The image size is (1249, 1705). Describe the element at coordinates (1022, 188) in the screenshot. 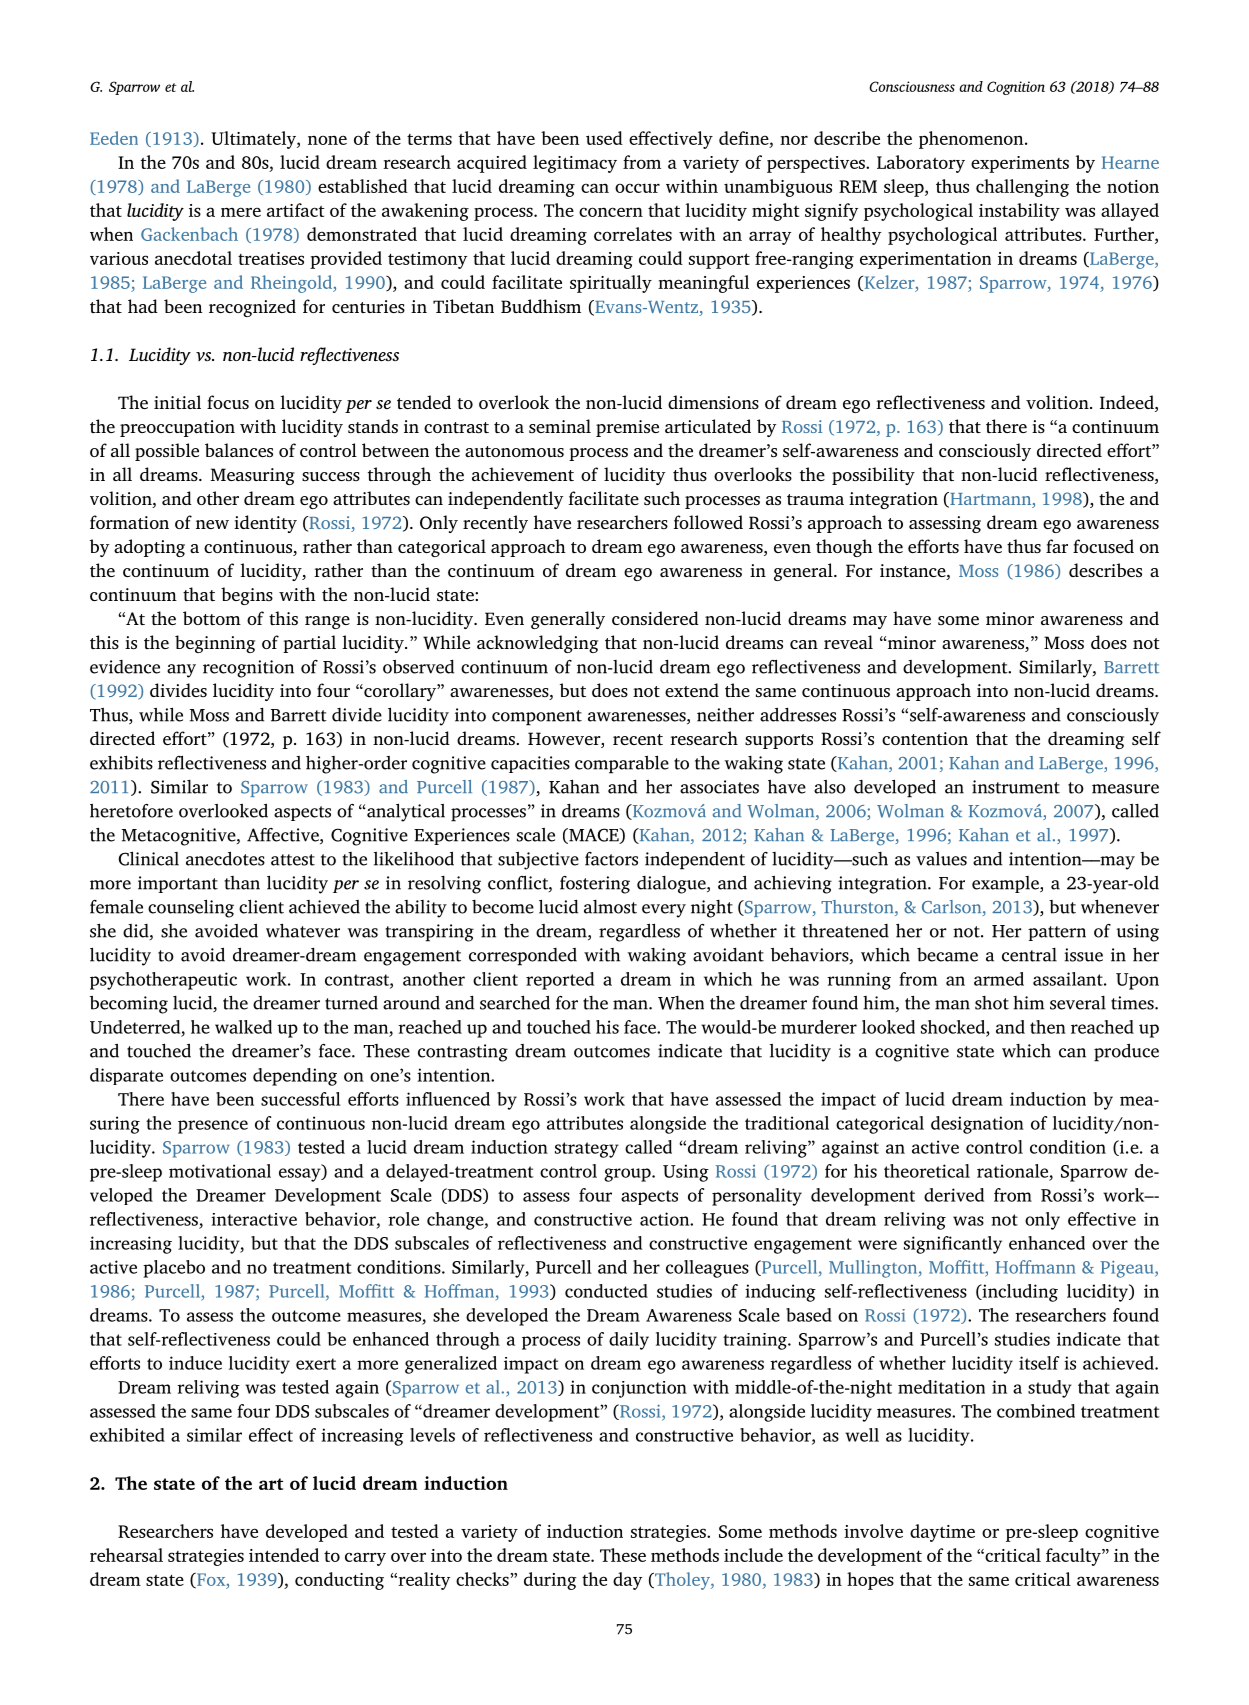

I see `challenging` at that location.
